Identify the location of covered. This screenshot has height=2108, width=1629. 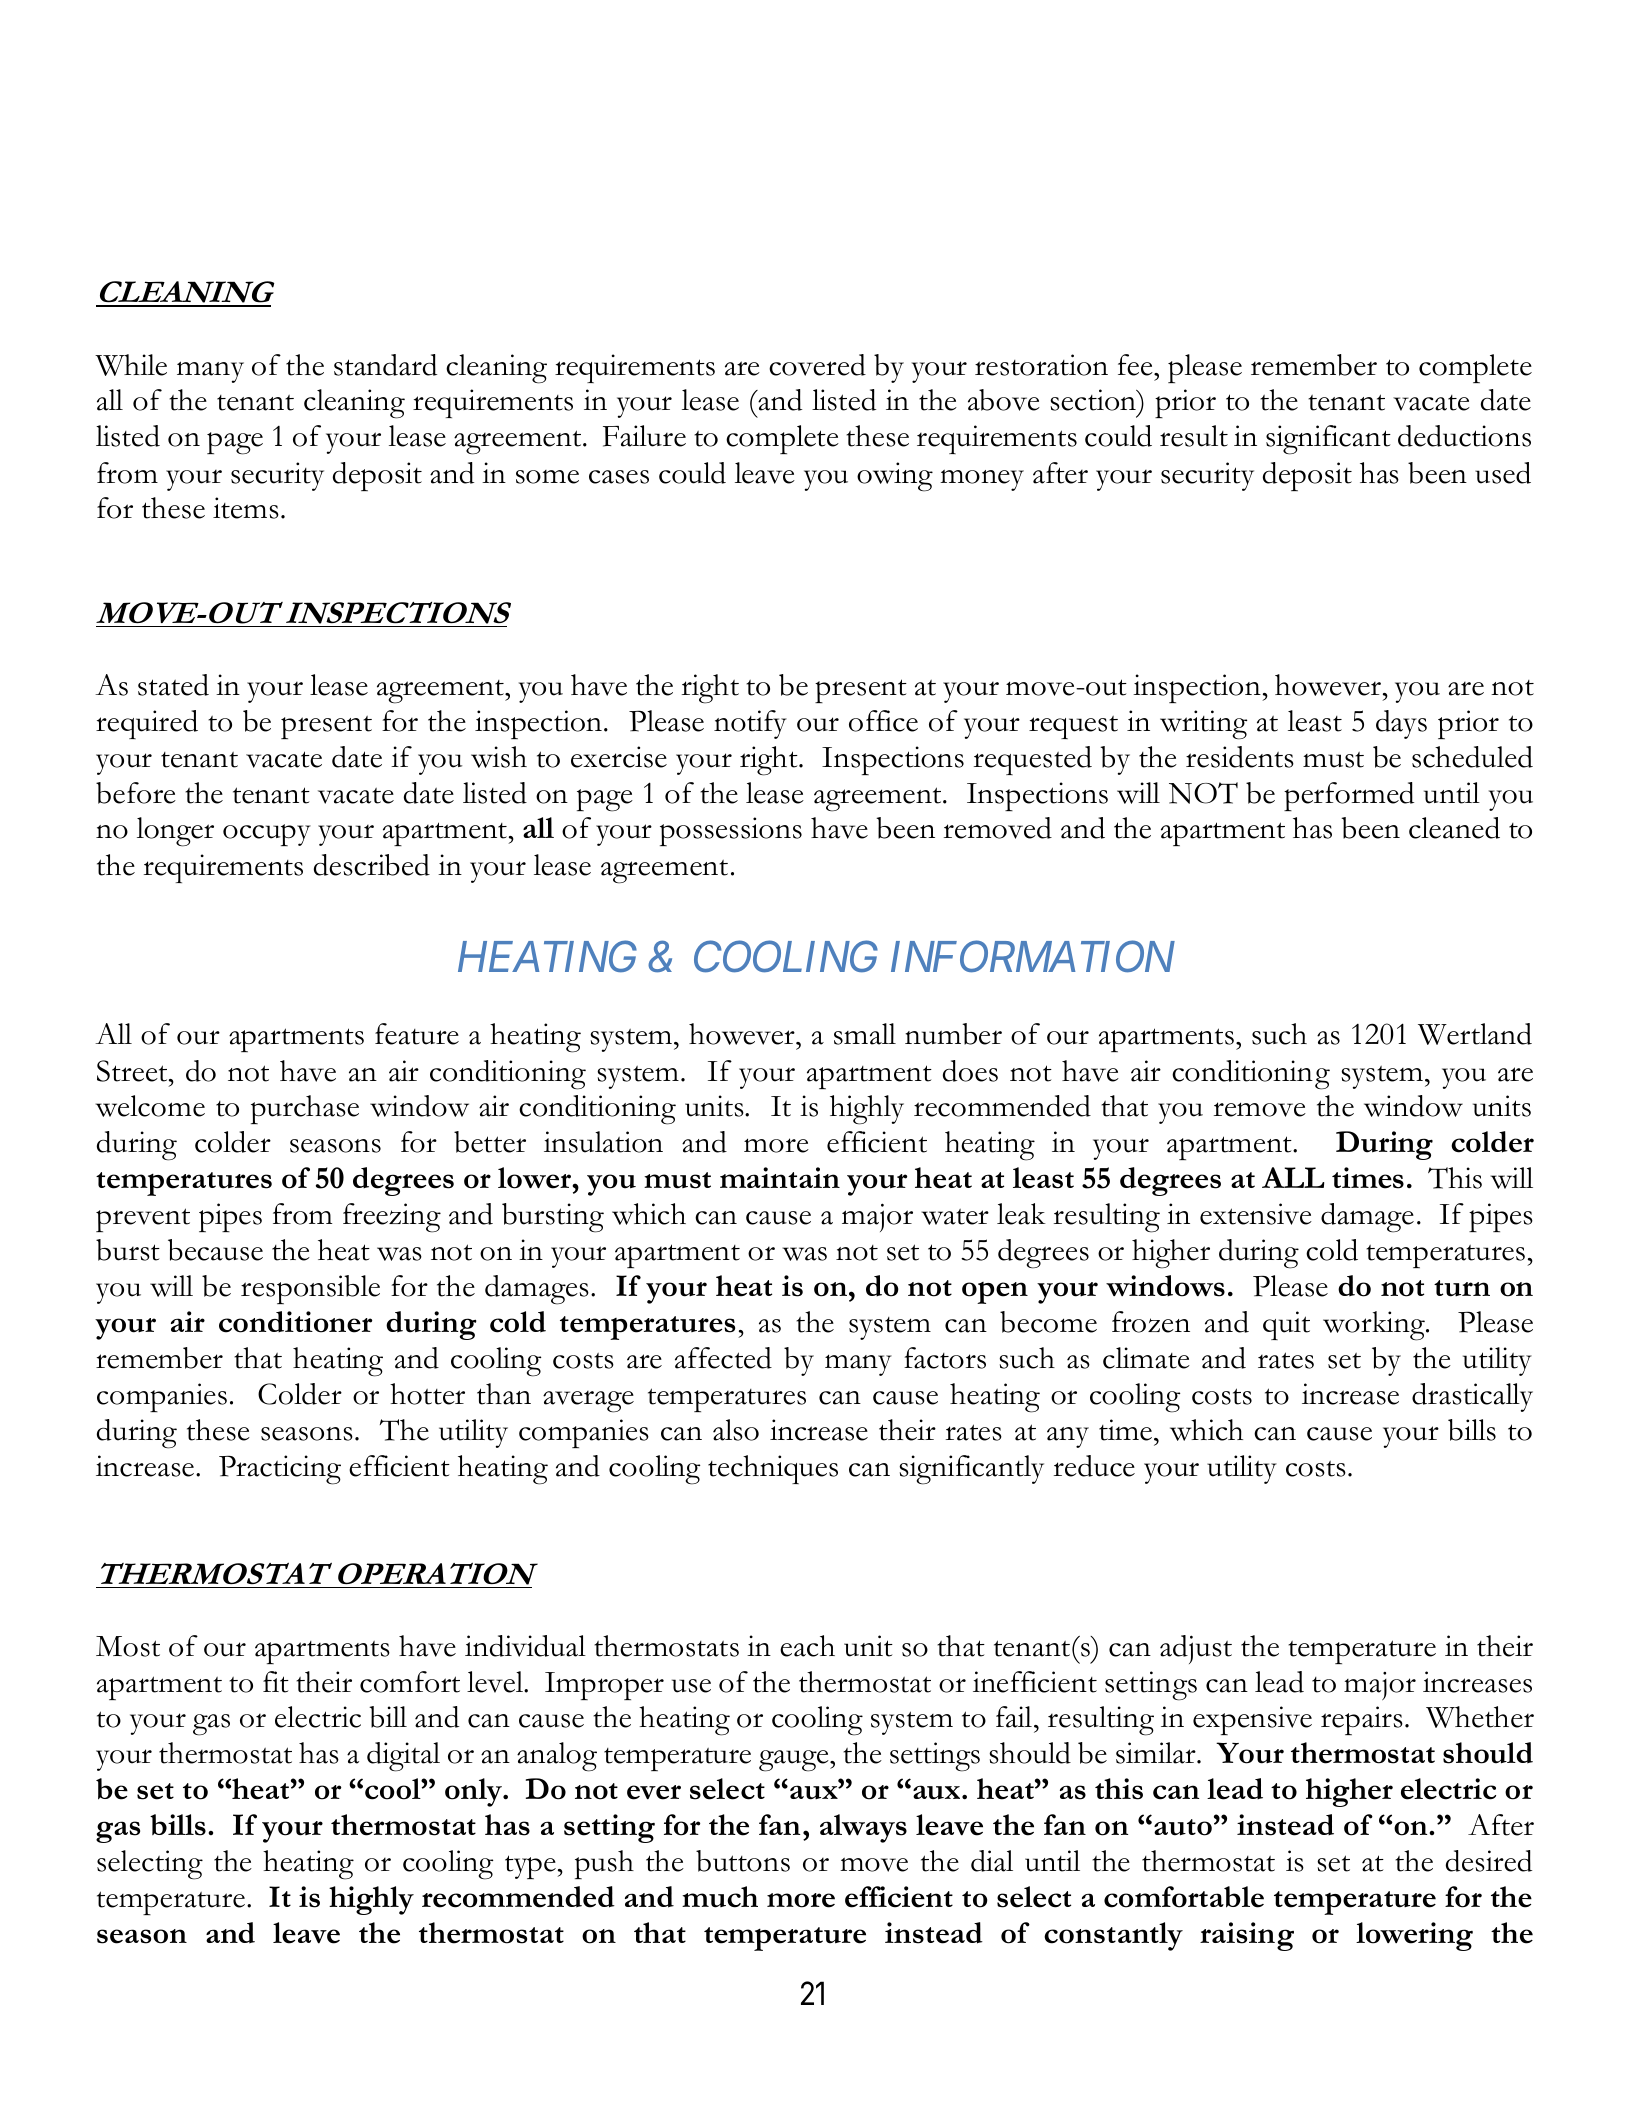
(817, 365).
